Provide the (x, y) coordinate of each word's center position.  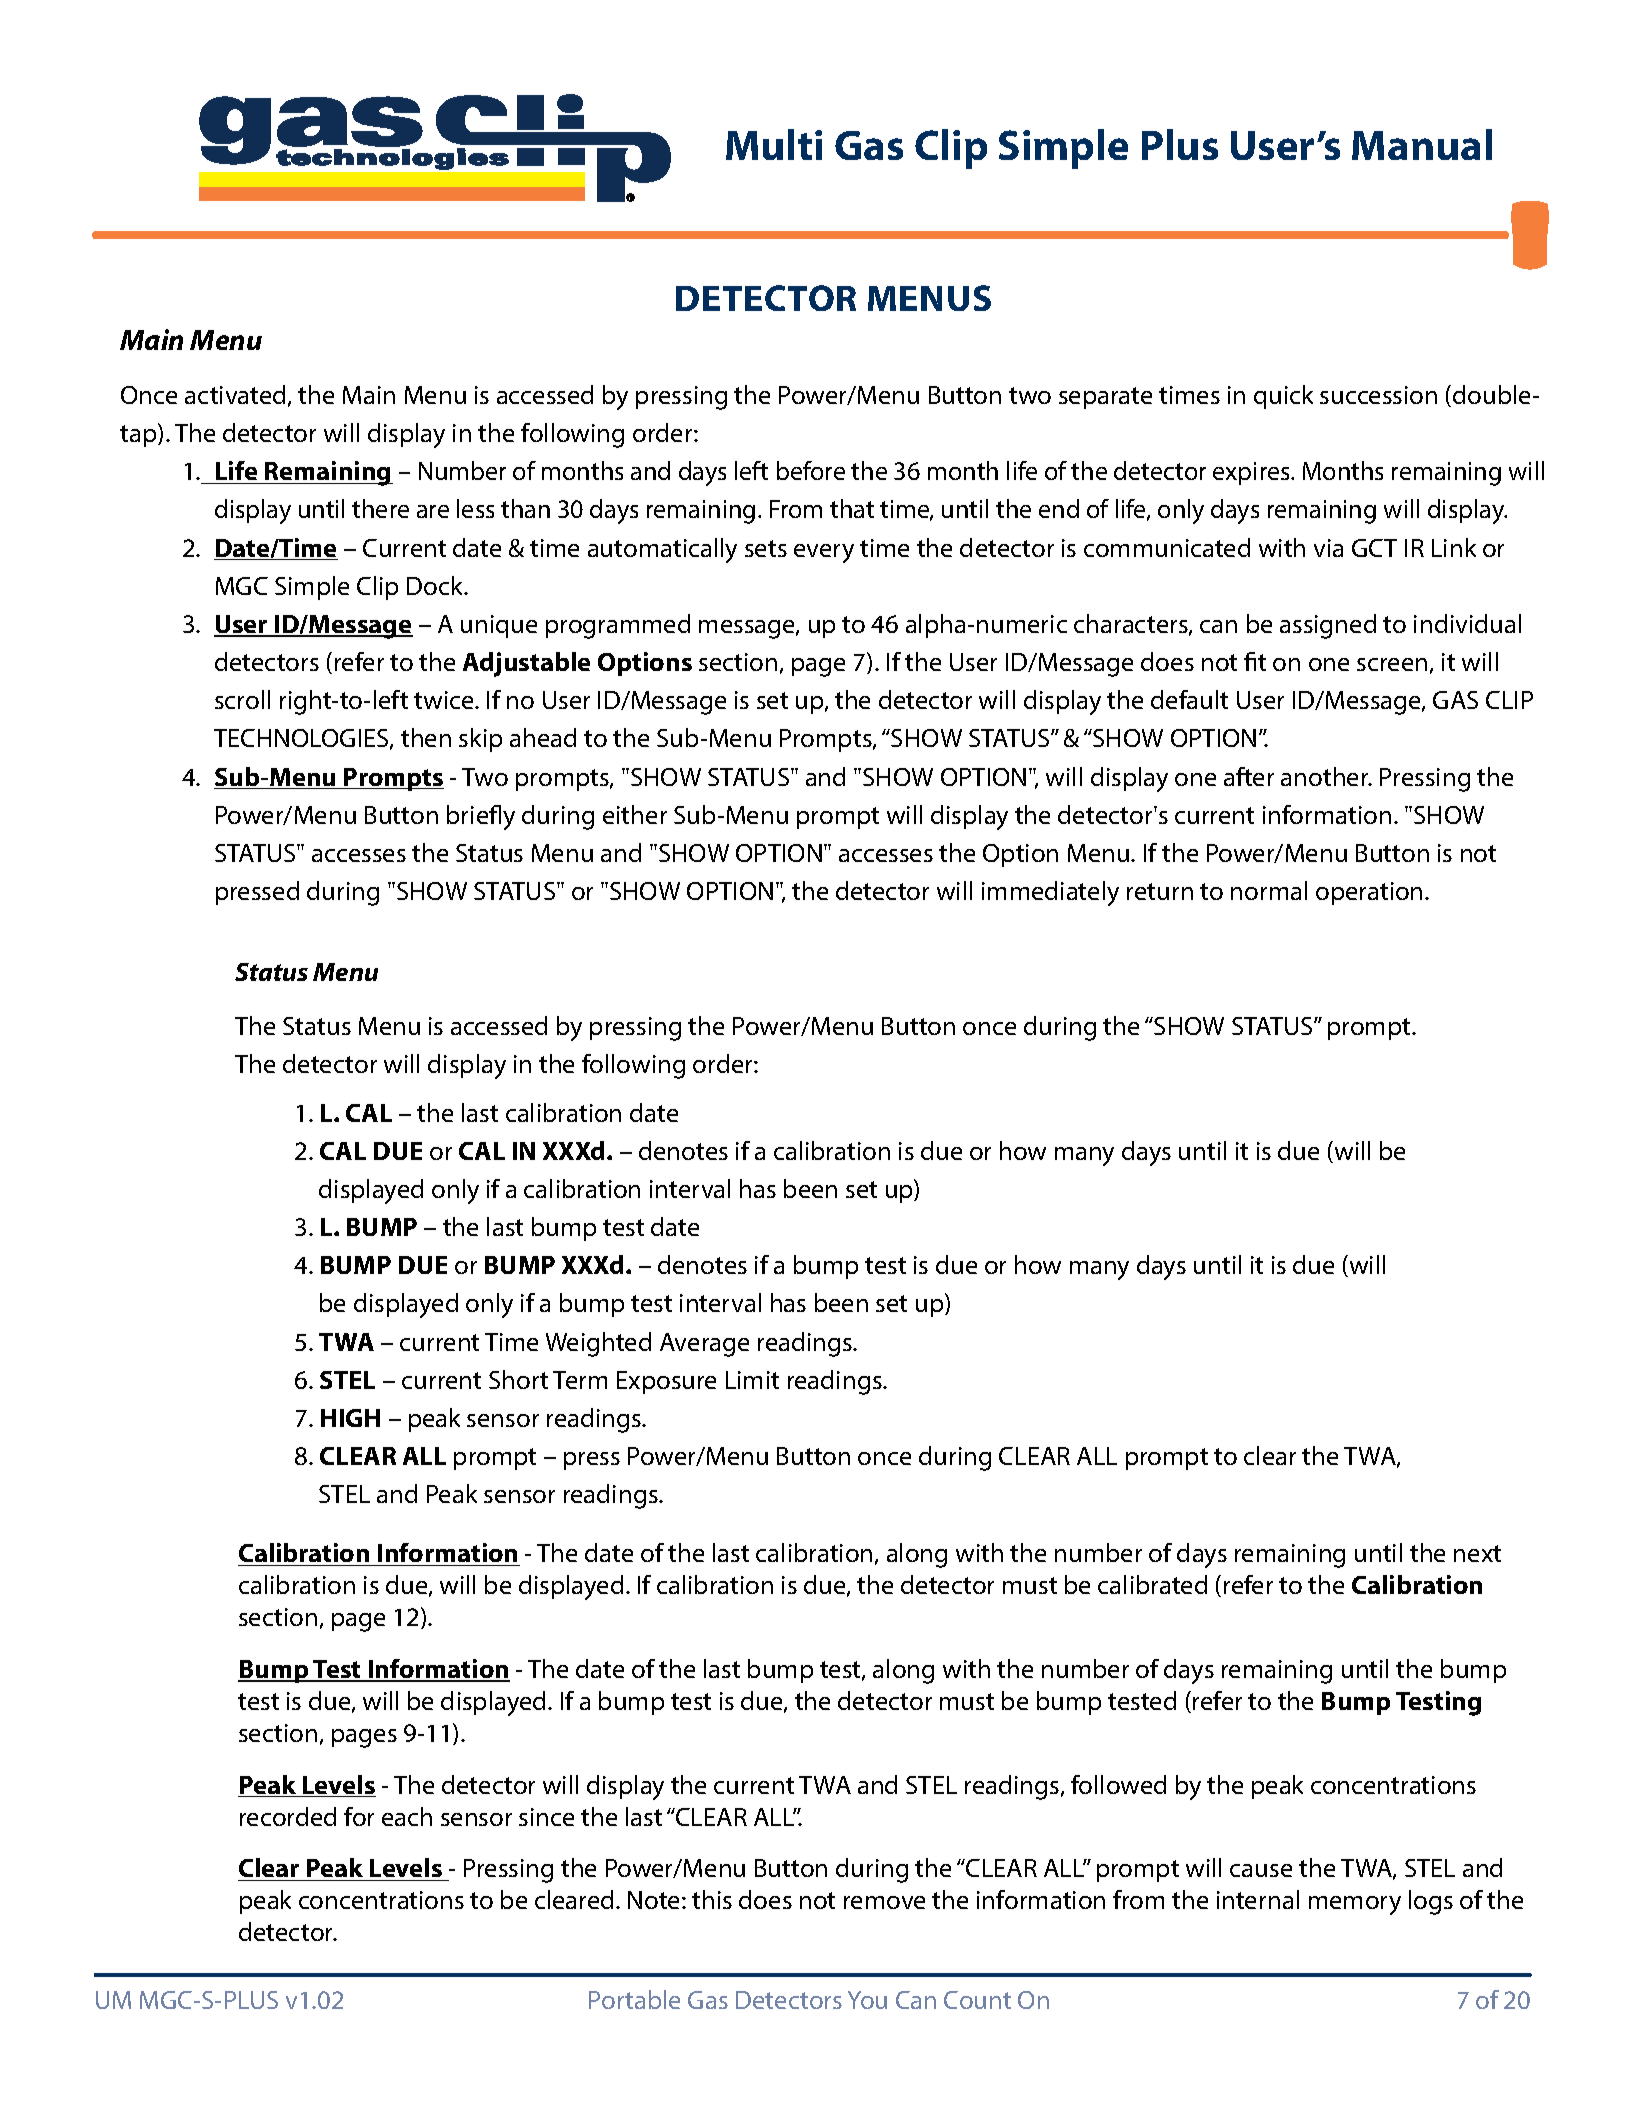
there (380, 508)
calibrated (1152, 1584)
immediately (1050, 893)
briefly (481, 817)
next (1477, 1553)
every (824, 553)
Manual (1422, 144)
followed (1118, 1784)
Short (518, 1379)
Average (704, 1345)
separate (1105, 398)
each (407, 1816)
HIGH (350, 1418)
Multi (774, 144)
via (1328, 548)
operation (1369, 893)
